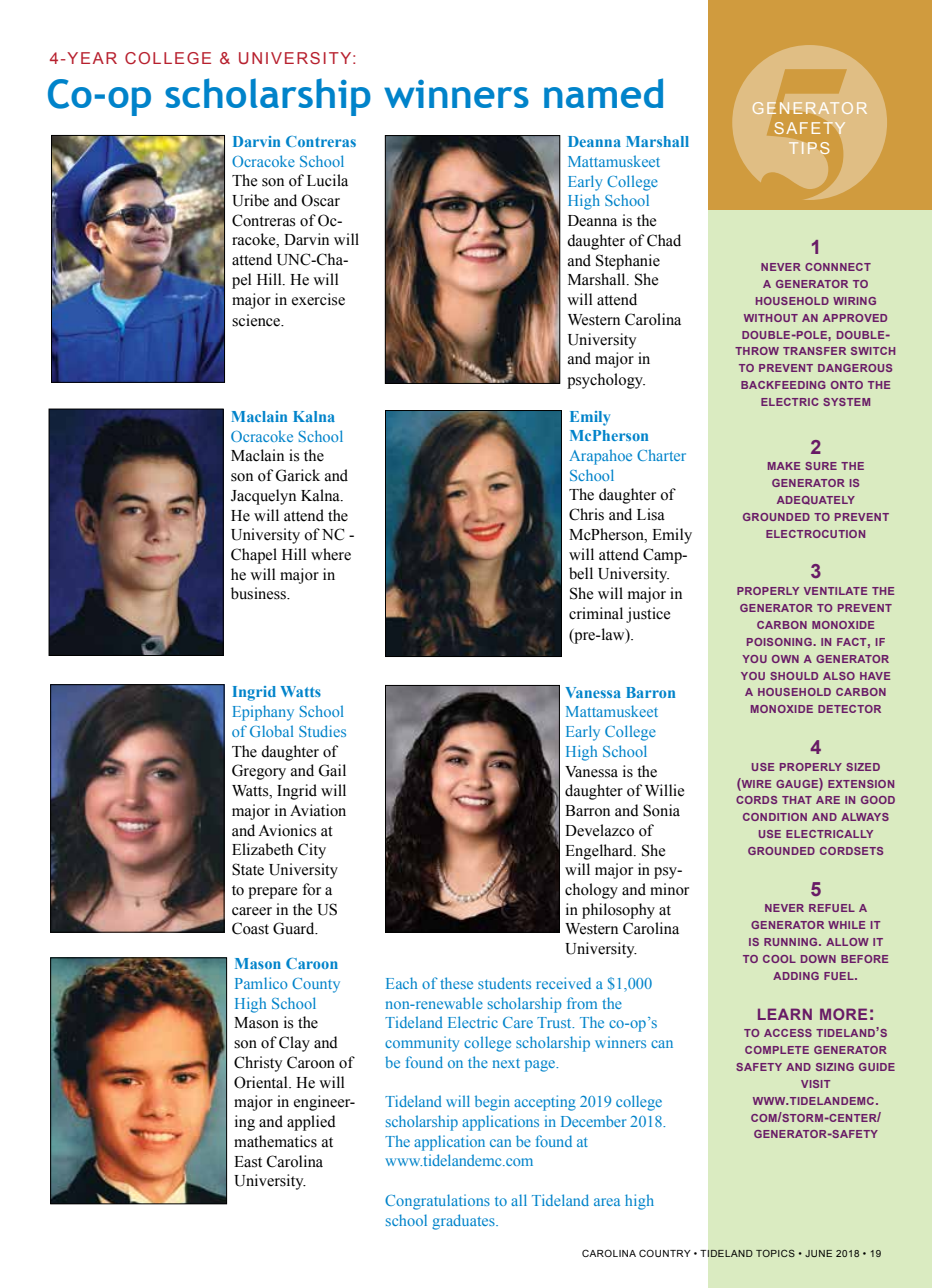 The image size is (932, 1288). I want to click on Guard, so click(295, 928).
